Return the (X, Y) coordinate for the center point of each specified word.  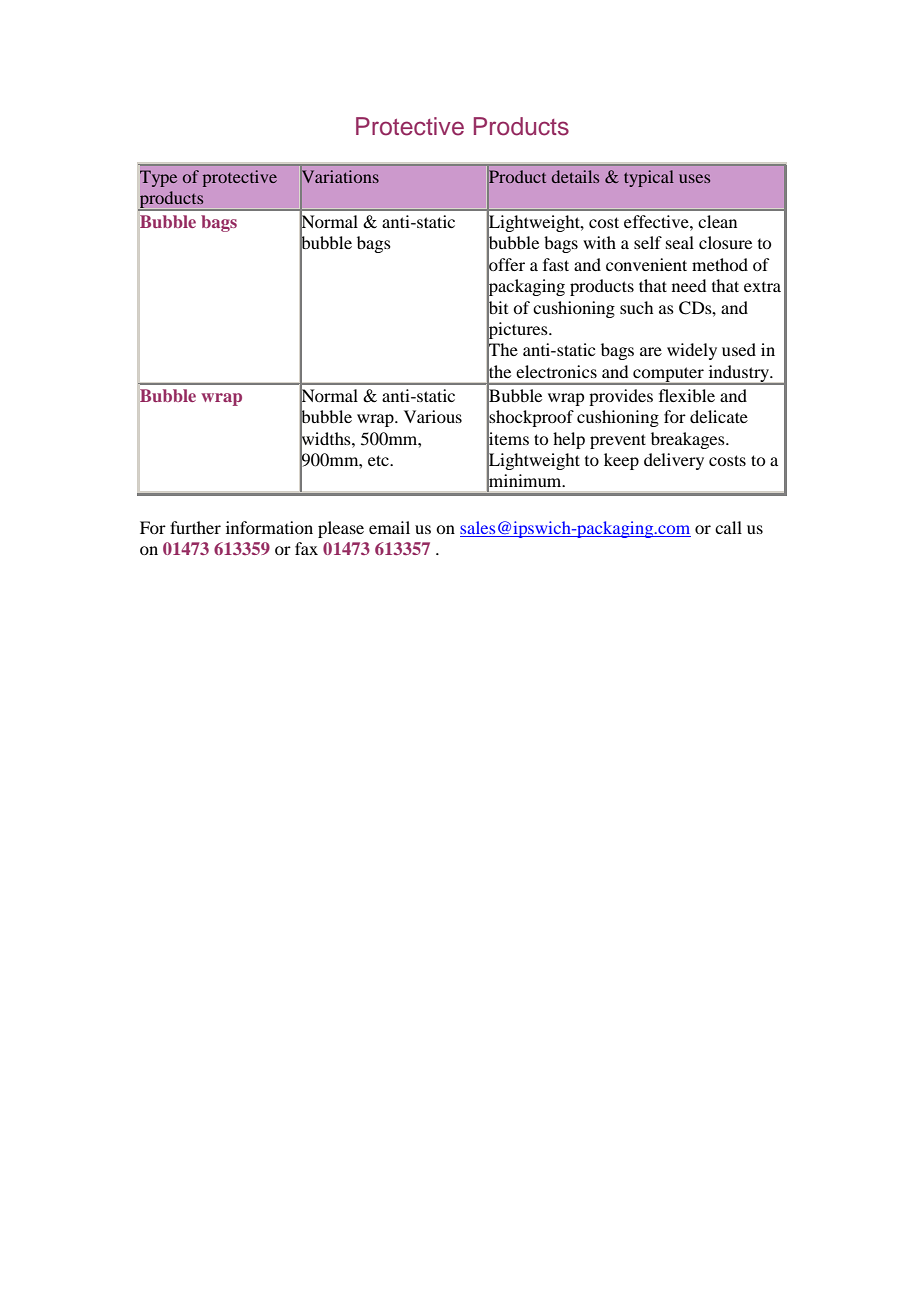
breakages (689, 440)
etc (379, 460)
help (569, 440)
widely (692, 351)
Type (158, 178)
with (599, 242)
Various (433, 416)
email (389, 527)
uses (694, 178)
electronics (556, 371)
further (195, 527)
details (575, 176)
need (689, 285)
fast (556, 264)
